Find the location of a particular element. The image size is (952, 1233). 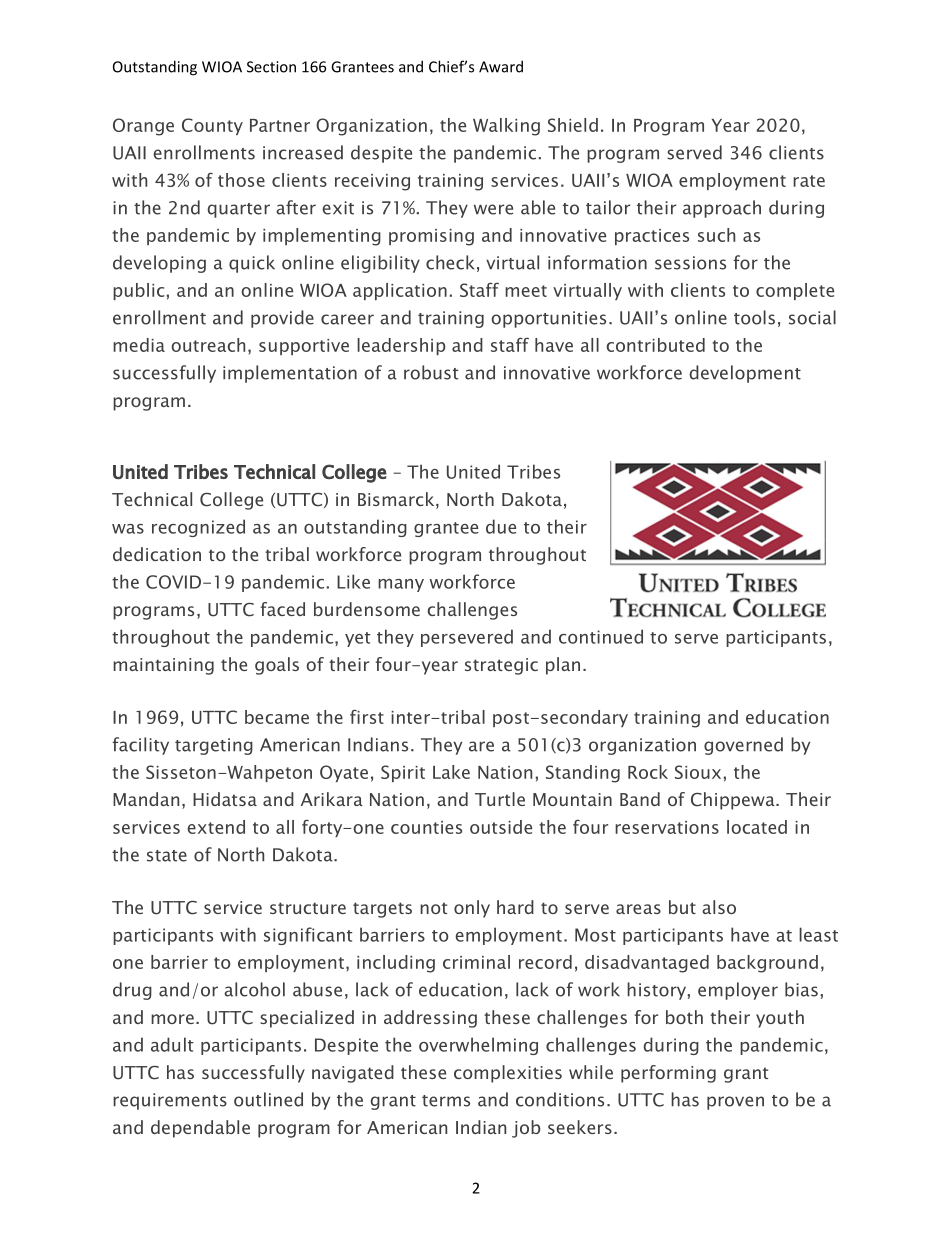

terms is located at coordinates (446, 1101).
